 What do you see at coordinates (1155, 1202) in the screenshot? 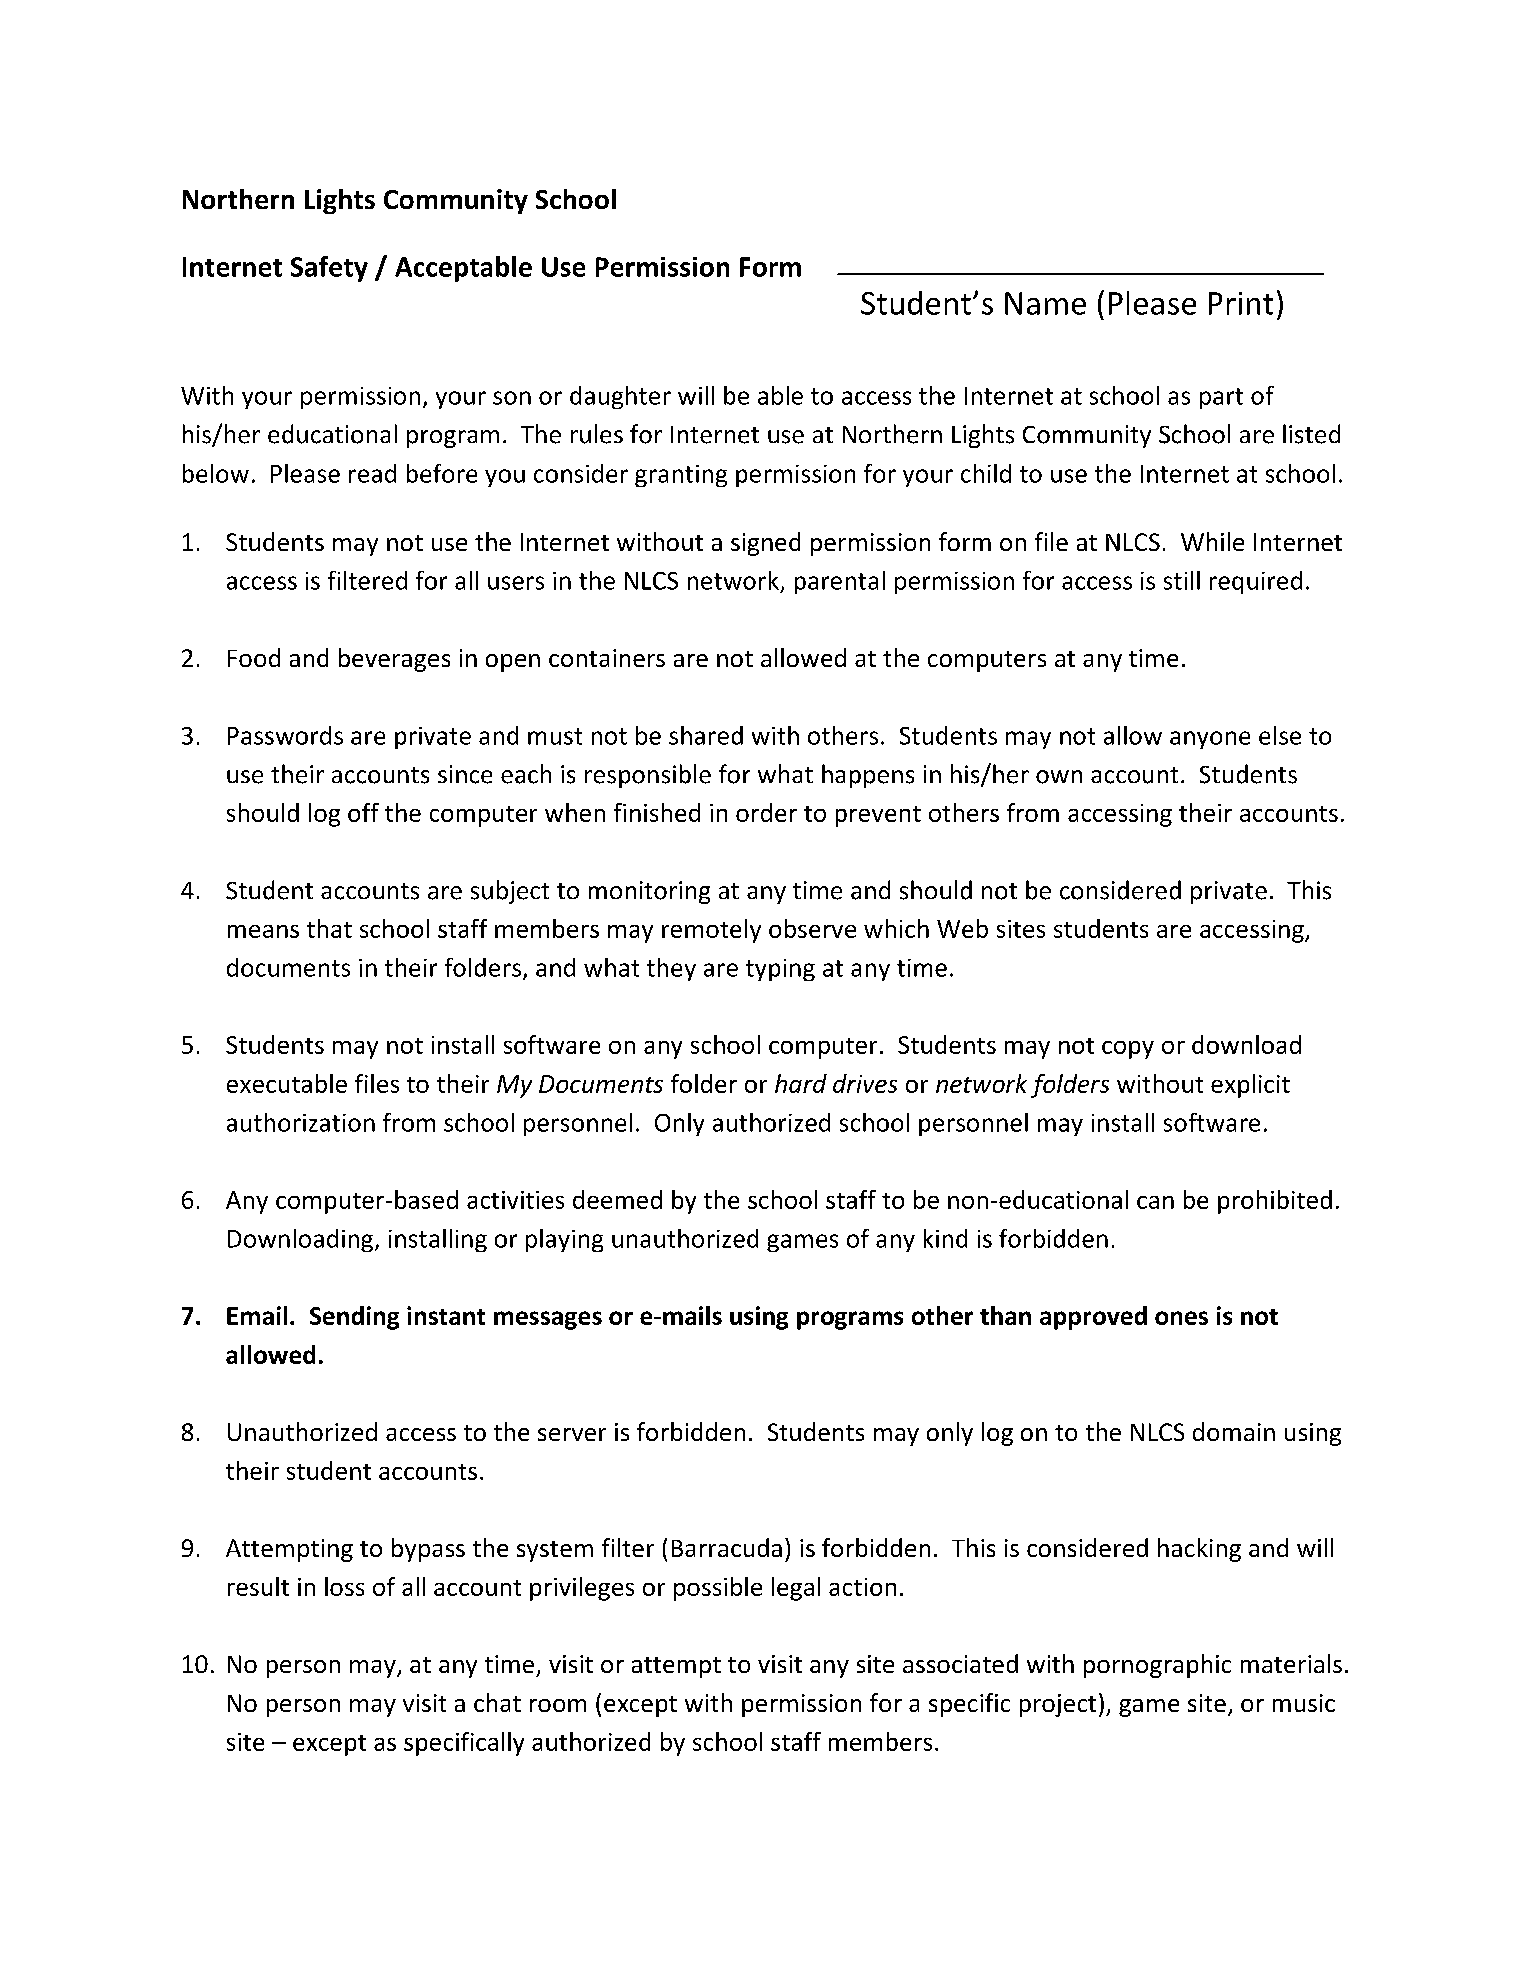
I see `can` at bounding box center [1155, 1202].
